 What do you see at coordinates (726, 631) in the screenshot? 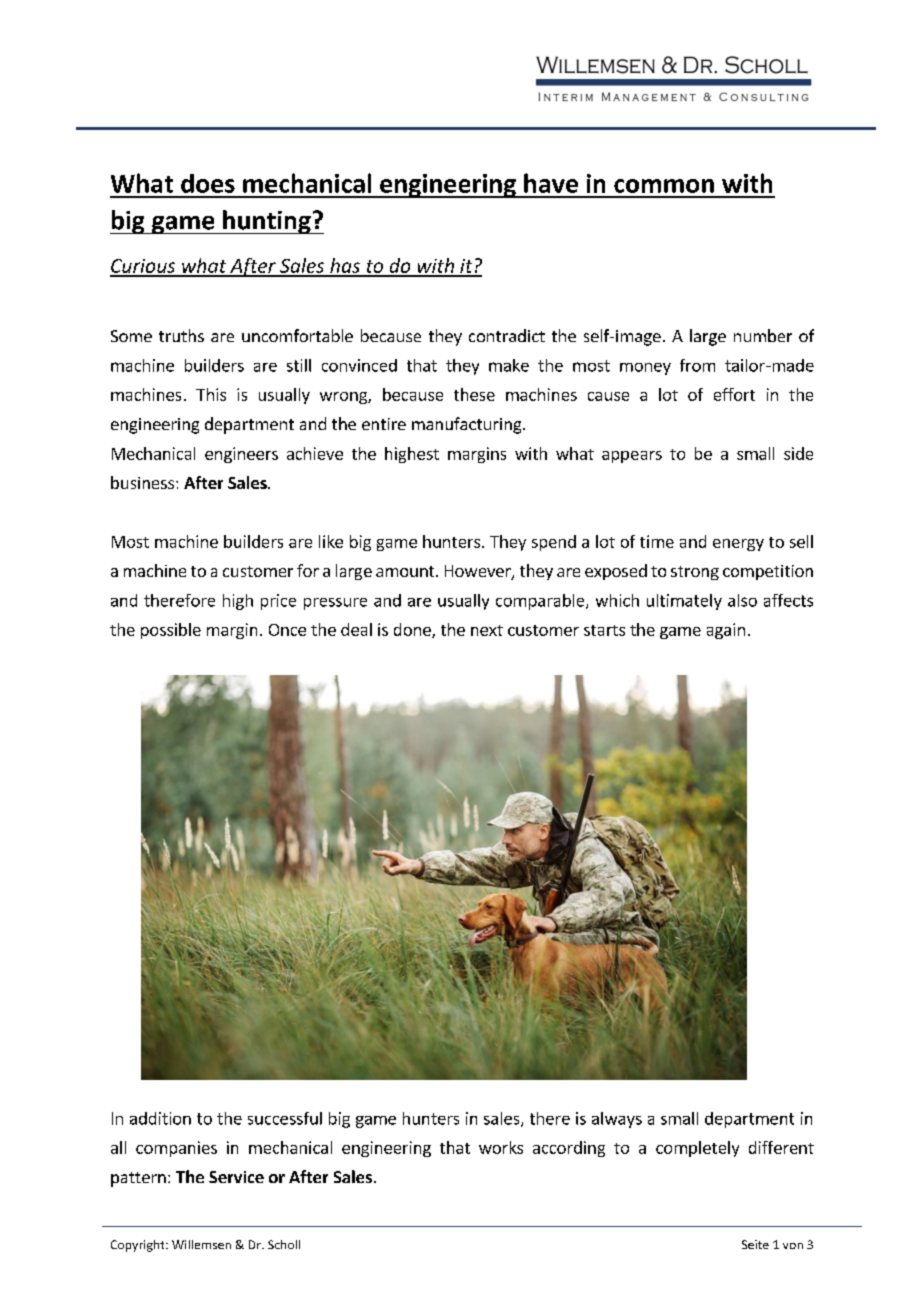
I see `again` at bounding box center [726, 631].
